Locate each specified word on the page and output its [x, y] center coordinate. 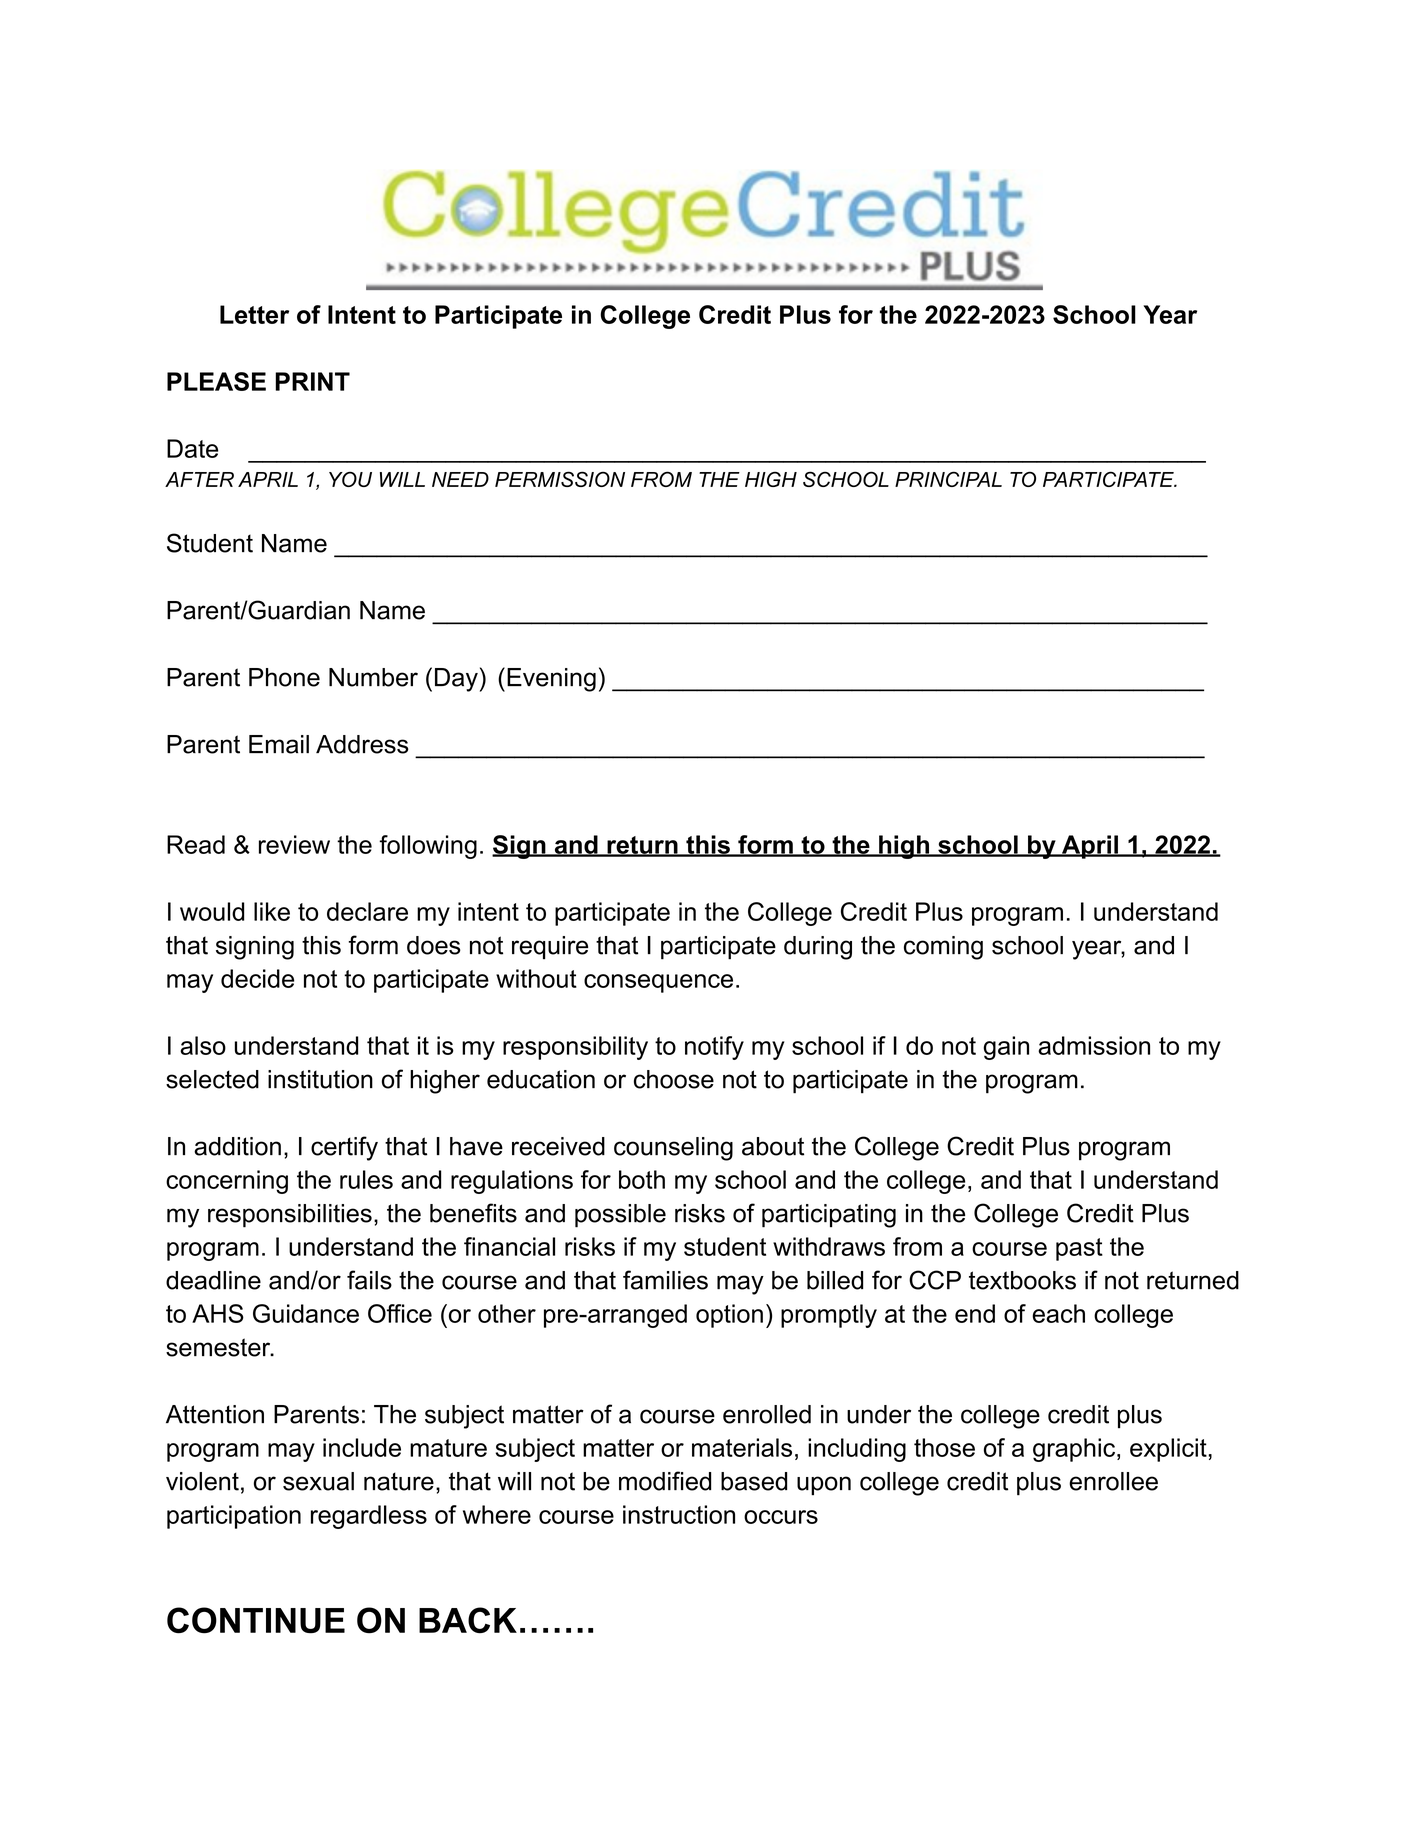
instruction [679, 1514]
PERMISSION [560, 479]
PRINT [312, 381]
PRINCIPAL [948, 479]
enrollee [1113, 1481]
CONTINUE [256, 1620]
